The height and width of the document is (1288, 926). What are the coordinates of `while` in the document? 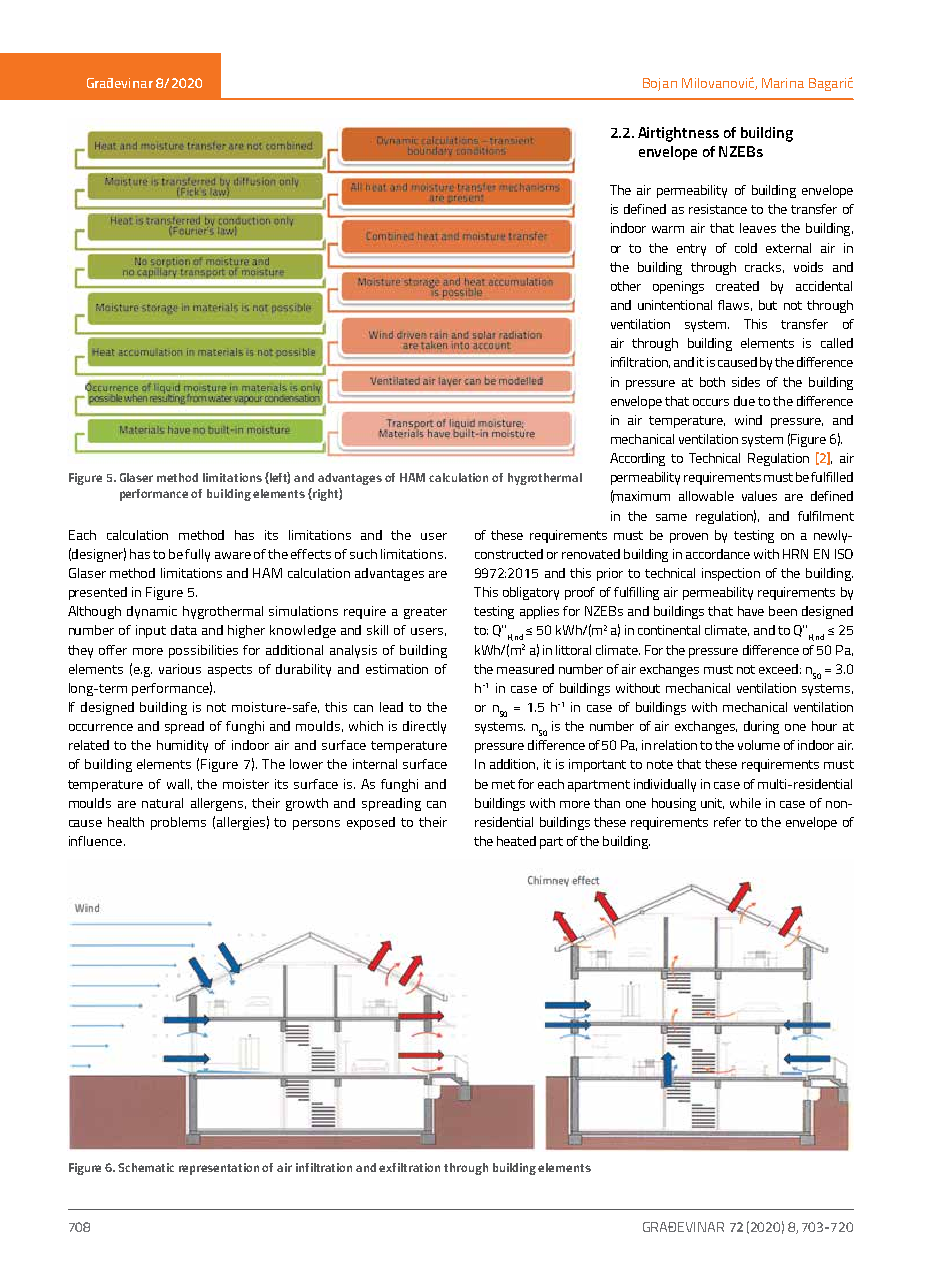 It's located at (745, 803).
